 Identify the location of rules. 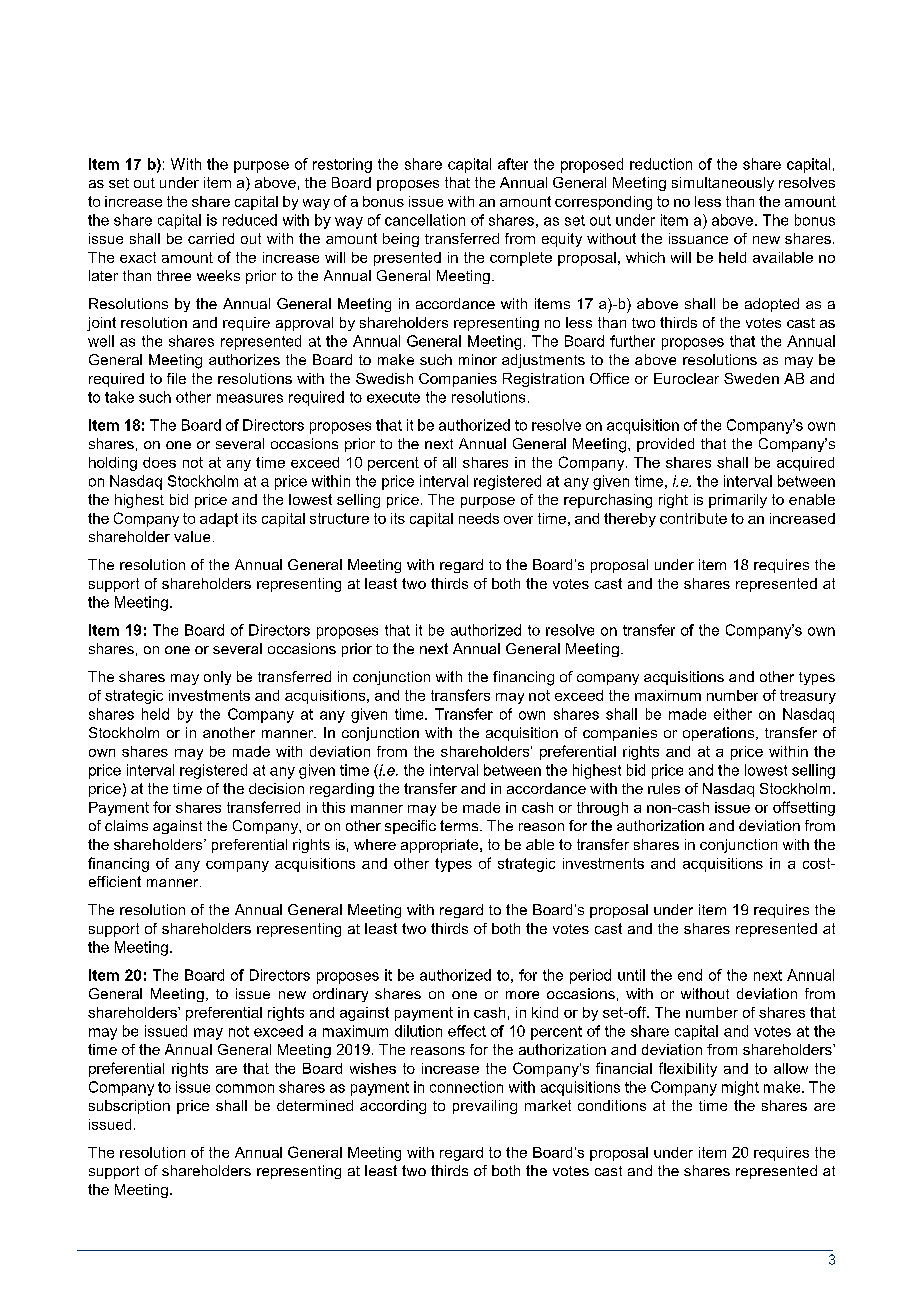
(664, 788).
